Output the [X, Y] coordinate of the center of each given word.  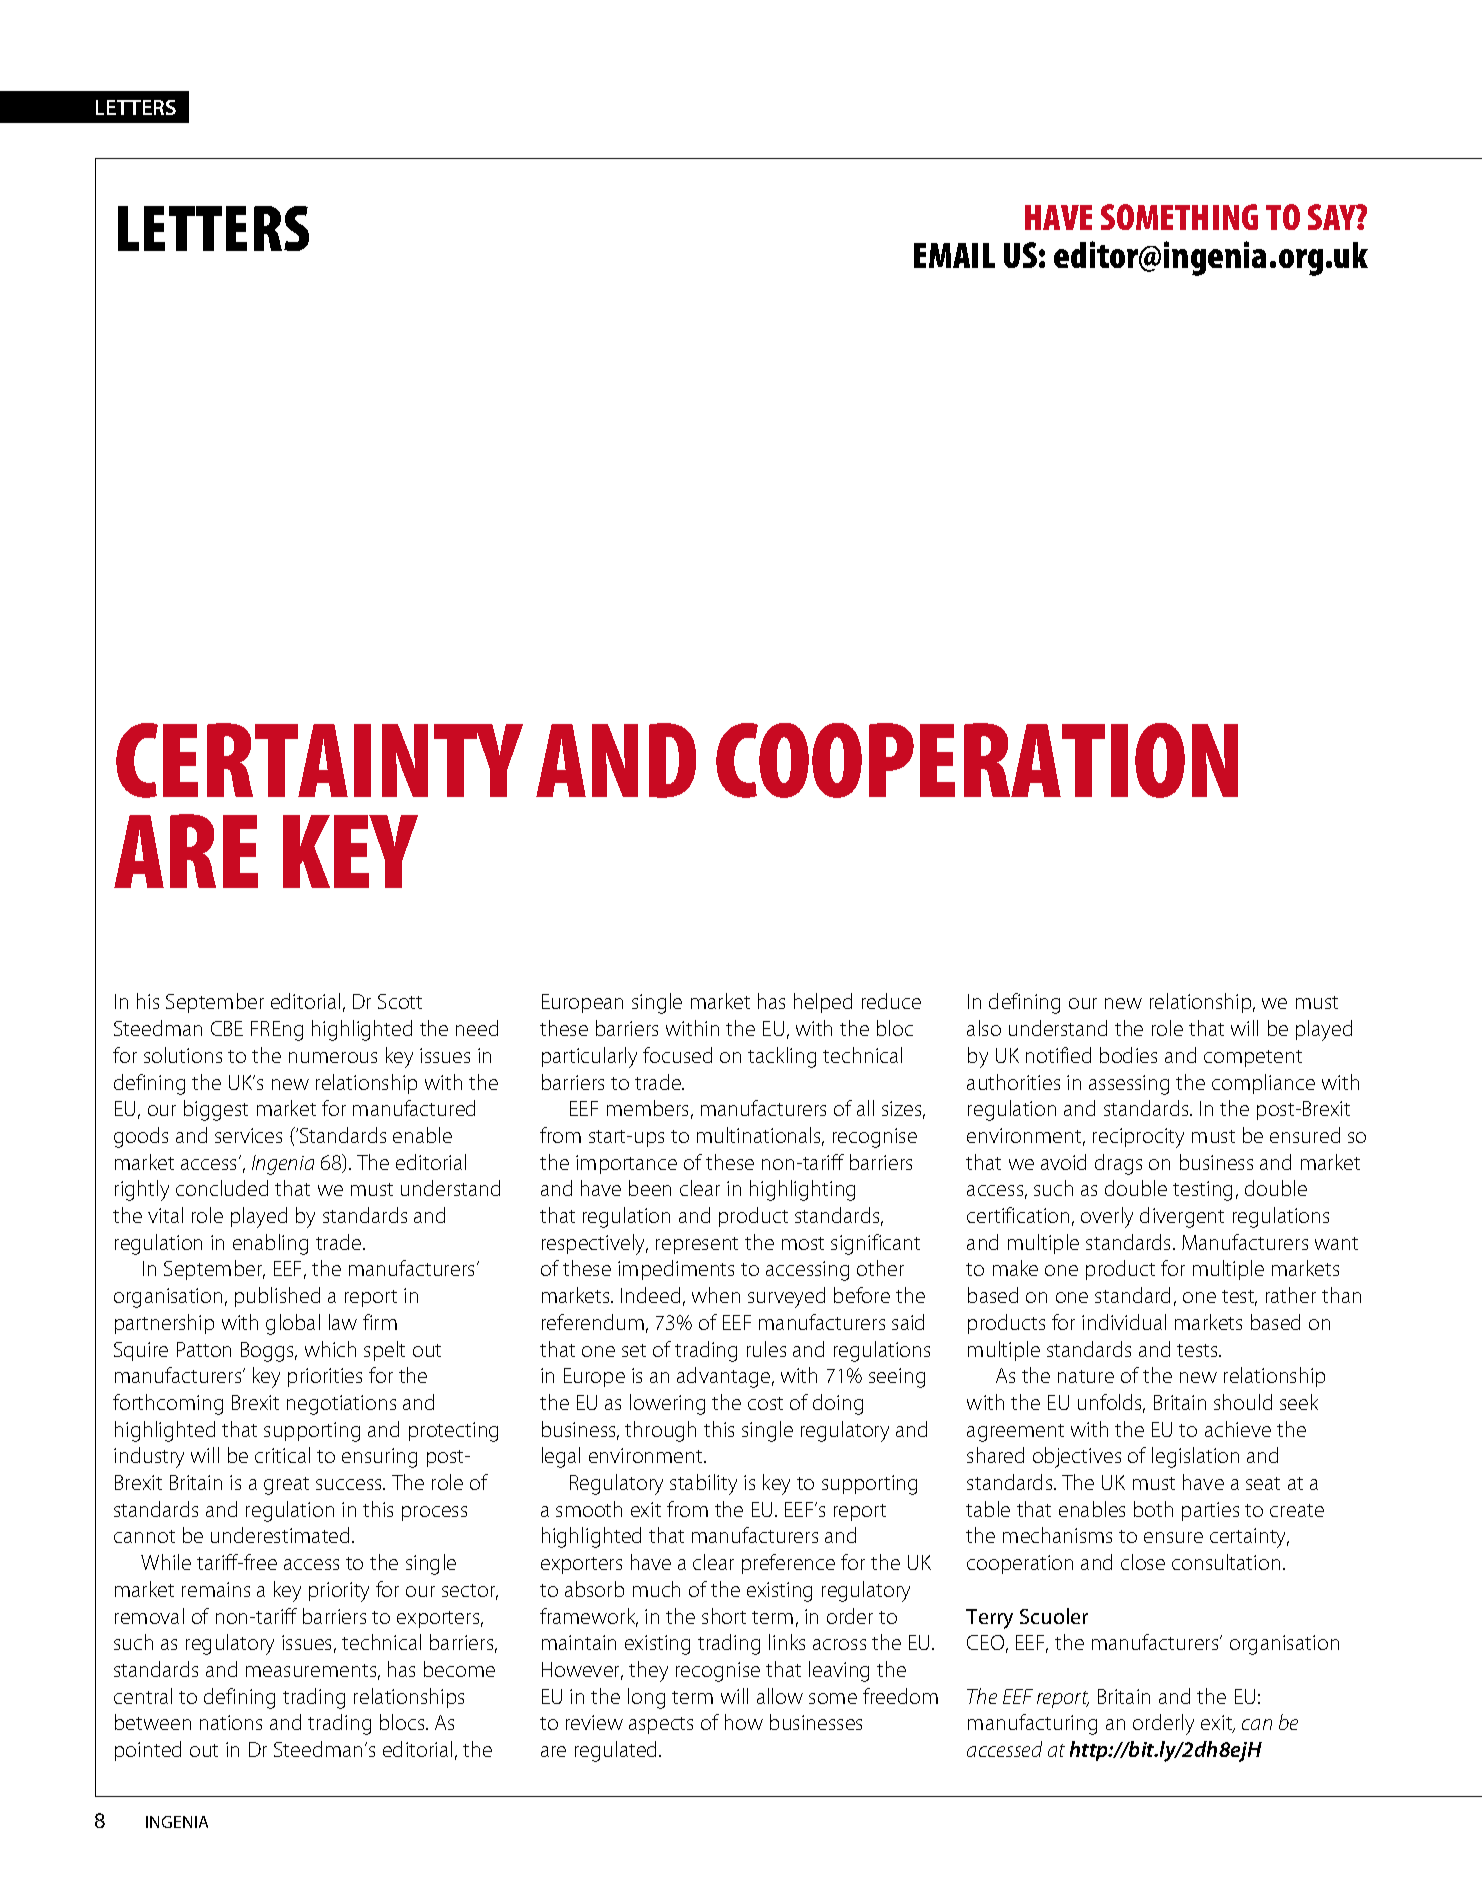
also [984, 1028]
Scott [400, 1001]
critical [282, 1455]
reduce [891, 1001]
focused [677, 1055]
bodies [1128, 1055]
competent [1253, 1058]
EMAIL [954, 255]
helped [823, 1003]
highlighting [802, 1190]
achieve [1238, 1429]
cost [765, 1403]
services [248, 1135]
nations [231, 1722]
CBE [227, 1028]
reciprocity [1138, 1138]
